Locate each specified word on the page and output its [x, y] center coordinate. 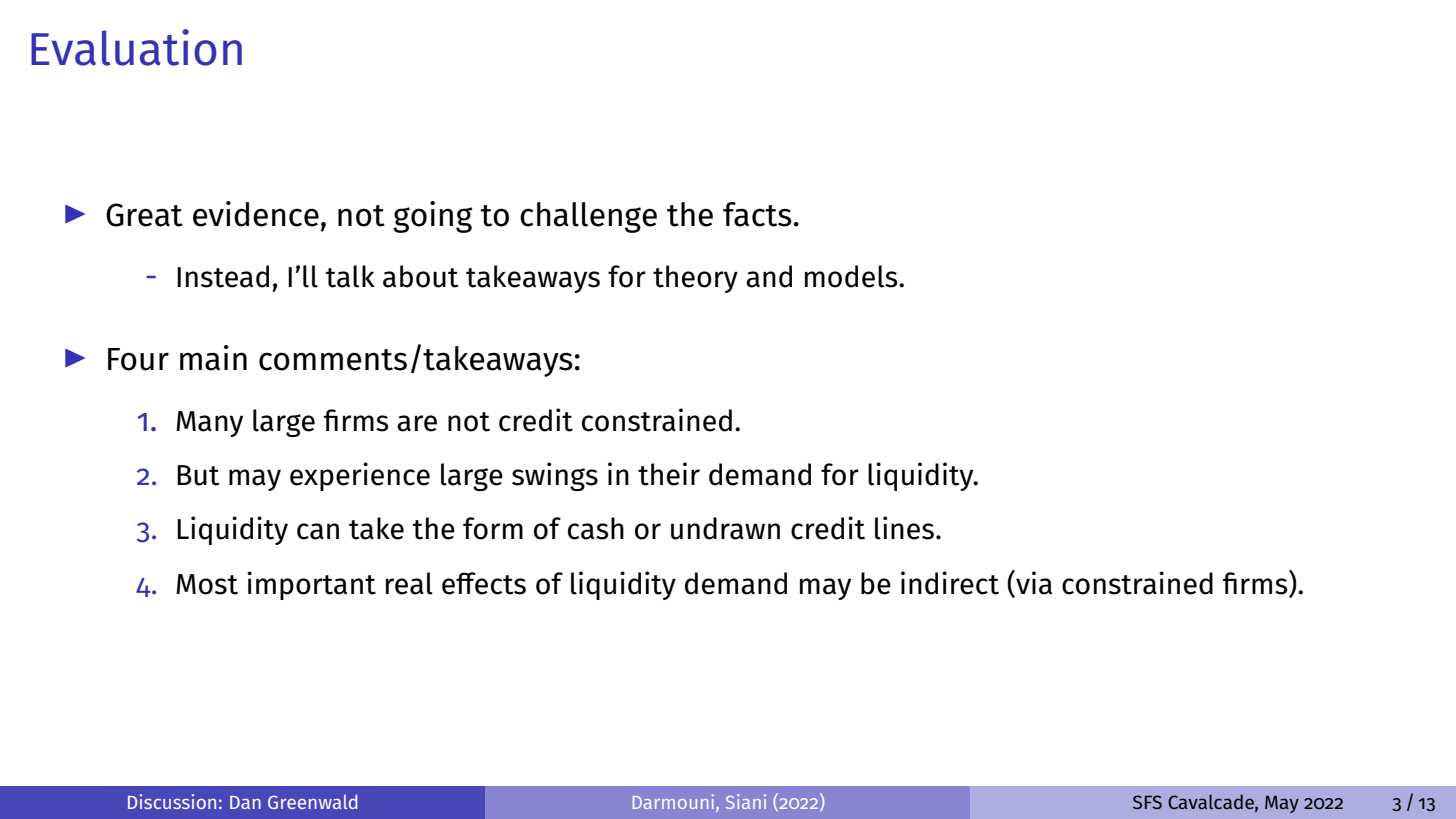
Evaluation [136, 47]
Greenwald [312, 802]
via [1033, 583]
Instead [223, 276]
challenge [588, 217]
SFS [1147, 802]
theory [695, 279]
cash [596, 528]
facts [757, 214]
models [852, 276]
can [318, 531]
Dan [245, 802]
